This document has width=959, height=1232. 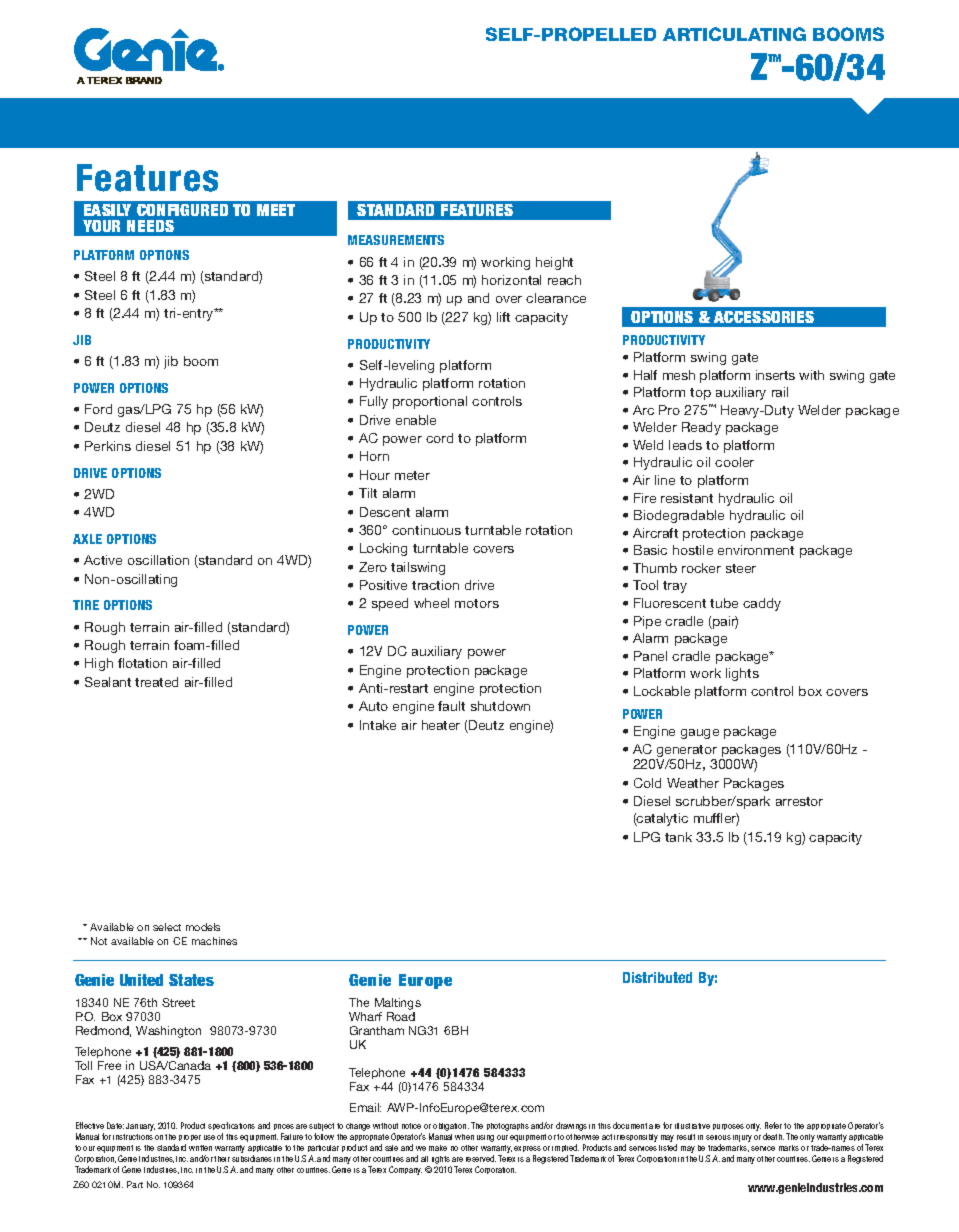 I want to click on select, so click(x=167, y=927).
